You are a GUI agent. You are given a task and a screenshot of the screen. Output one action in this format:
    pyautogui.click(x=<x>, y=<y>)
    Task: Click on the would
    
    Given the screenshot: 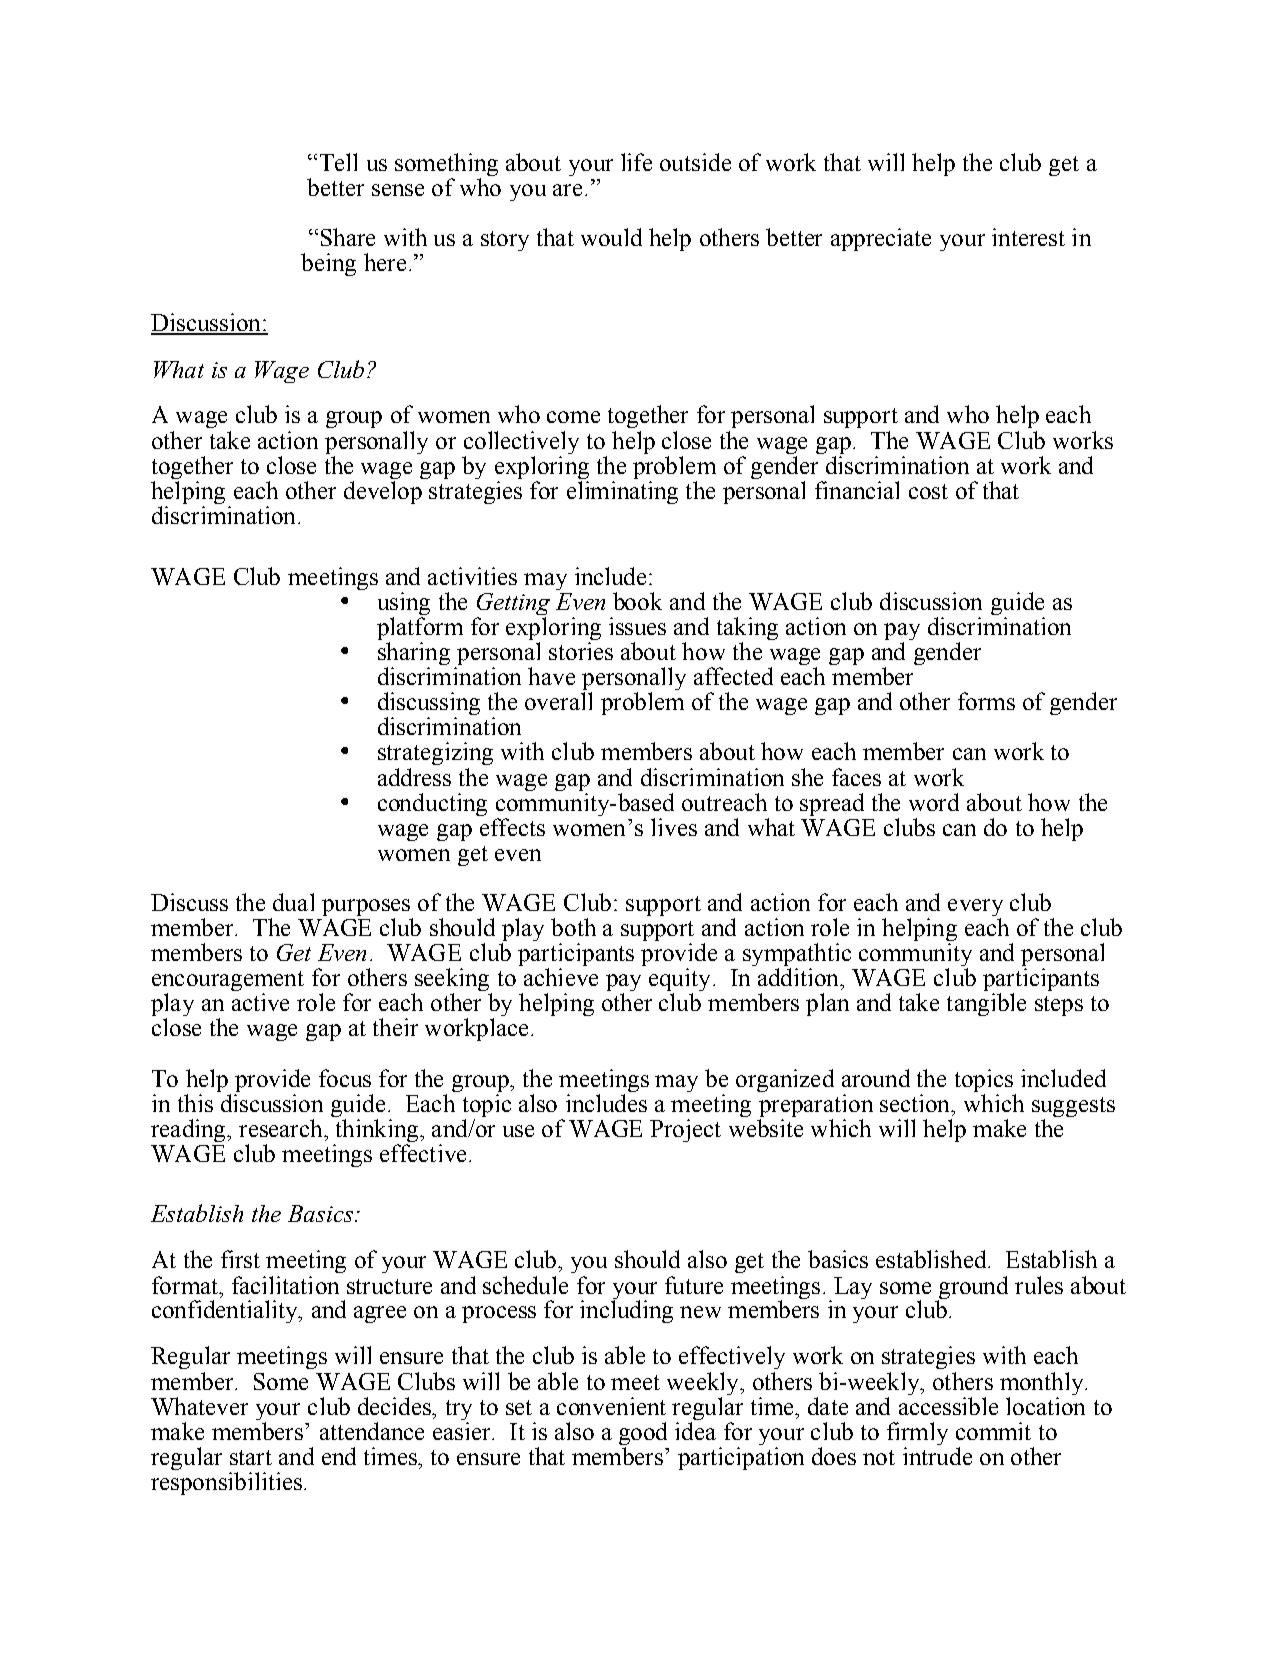 What is the action you would take?
    pyautogui.click(x=611, y=237)
